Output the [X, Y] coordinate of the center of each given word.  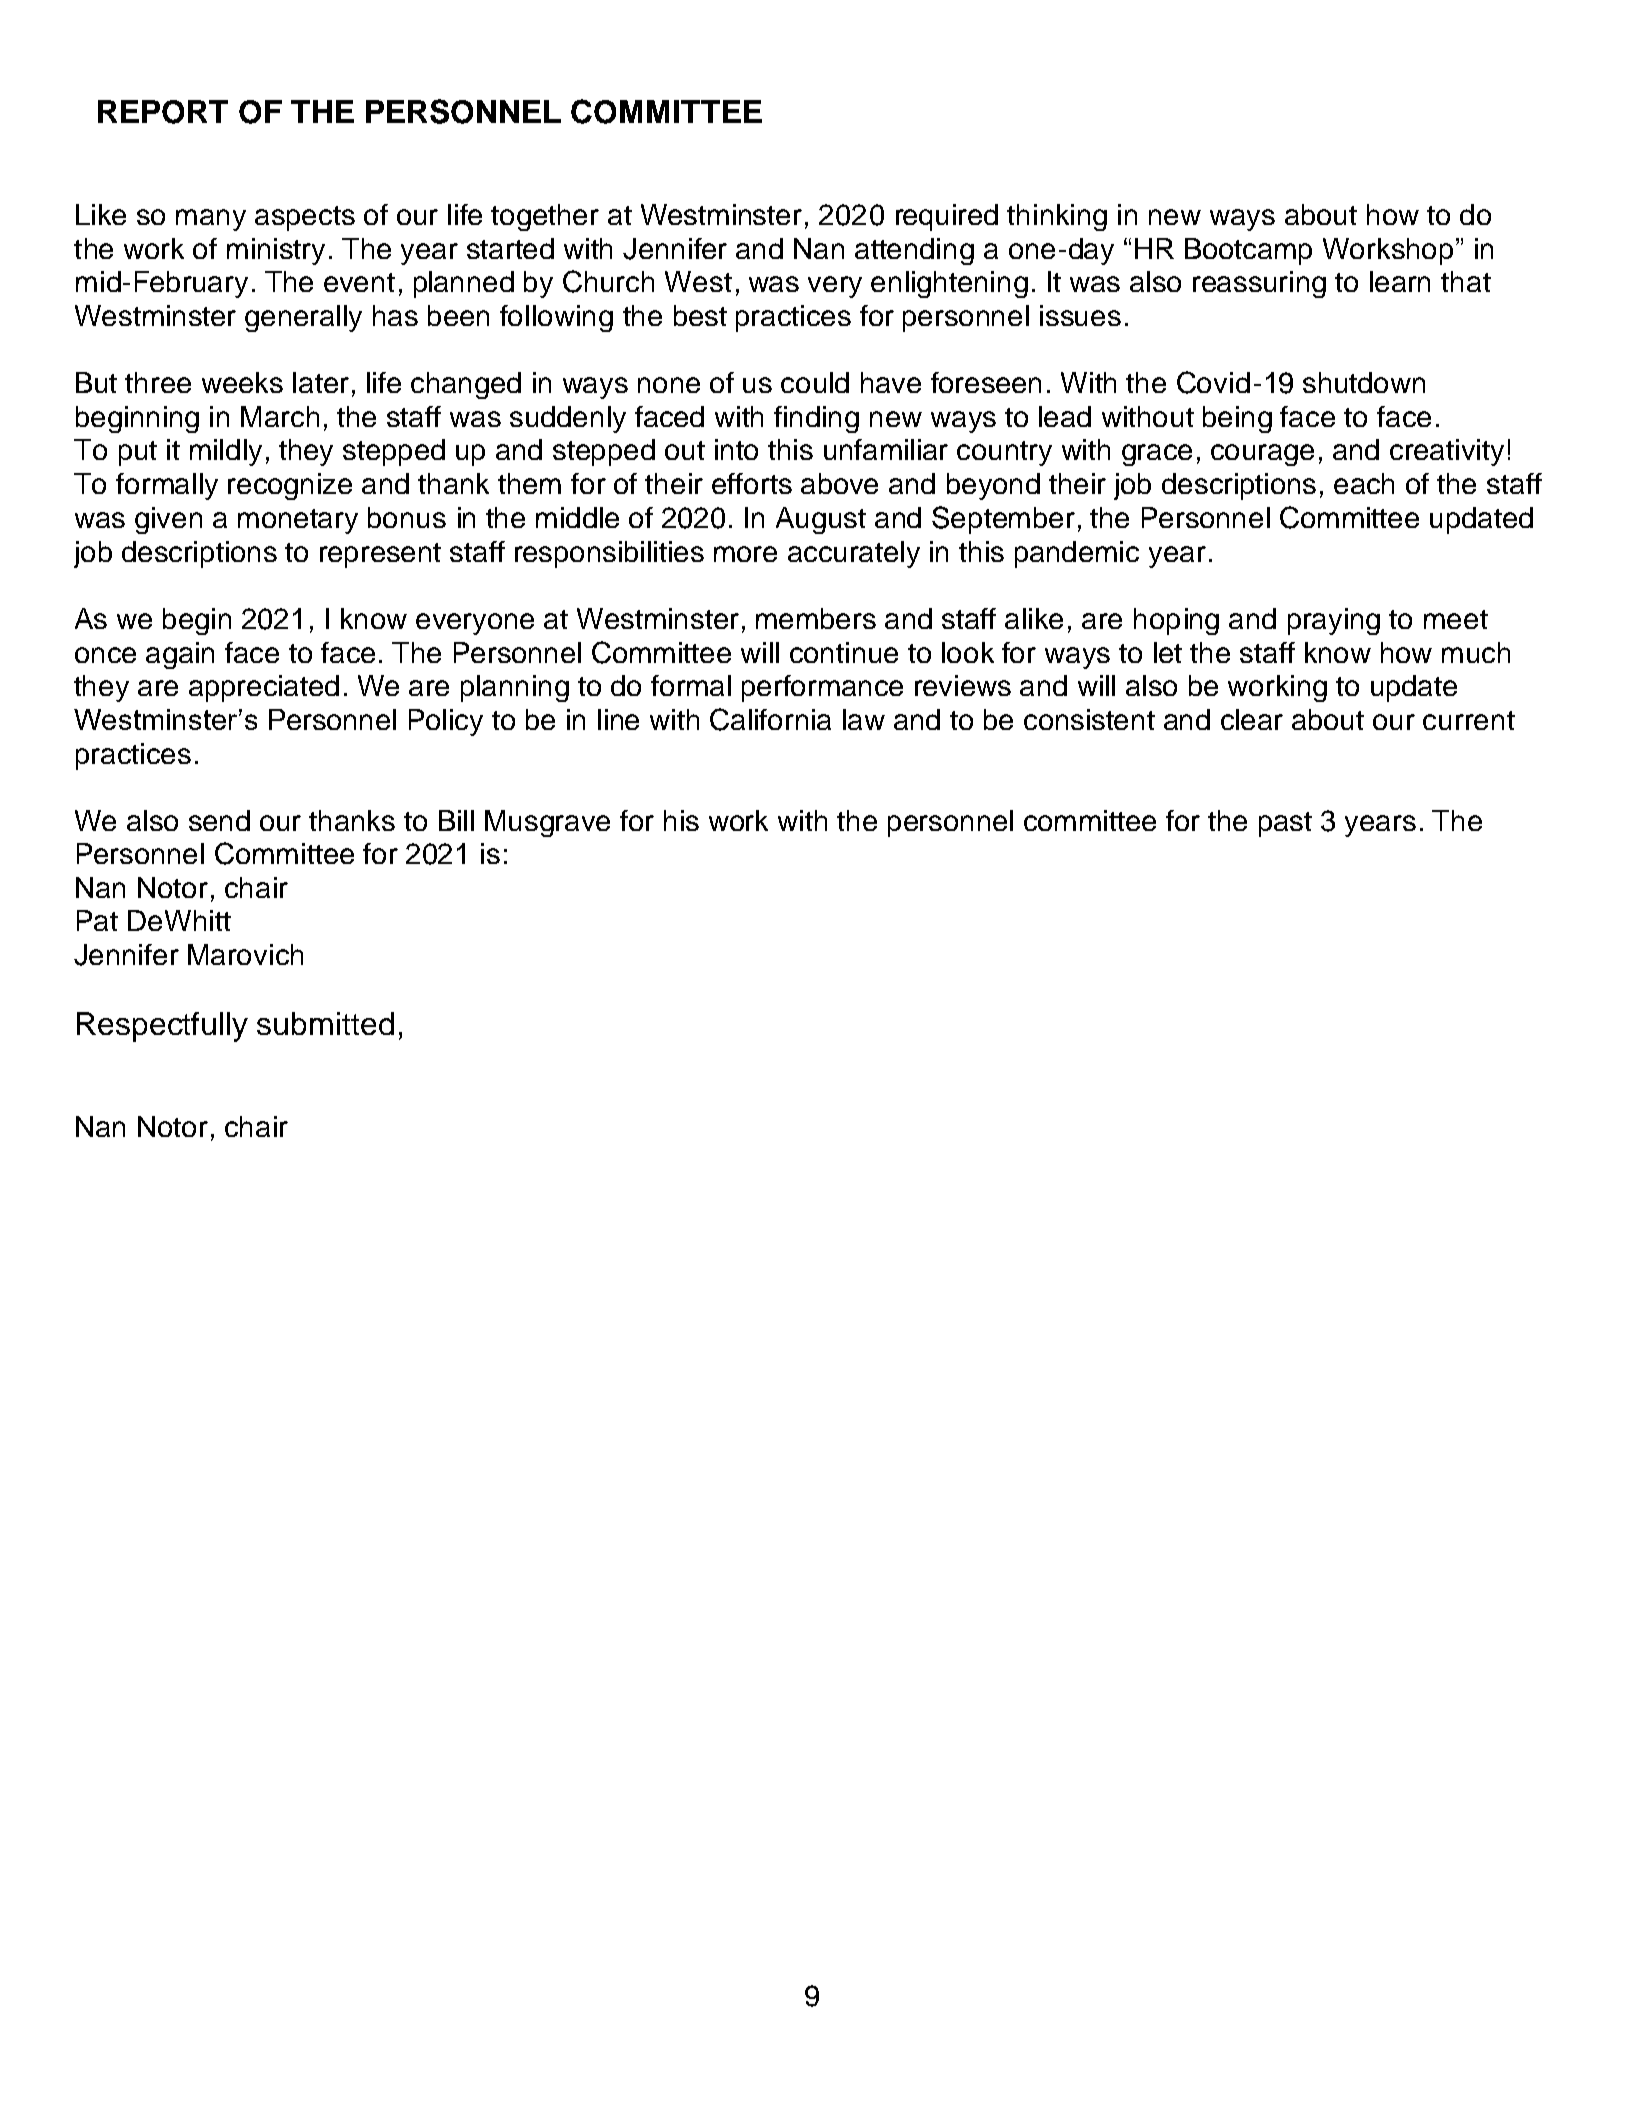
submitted [325, 1023]
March [280, 416]
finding [816, 419]
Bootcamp [1248, 251]
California [770, 719]
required [947, 217]
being [1237, 419]
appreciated [264, 688]
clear [1252, 719]
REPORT [163, 112]
